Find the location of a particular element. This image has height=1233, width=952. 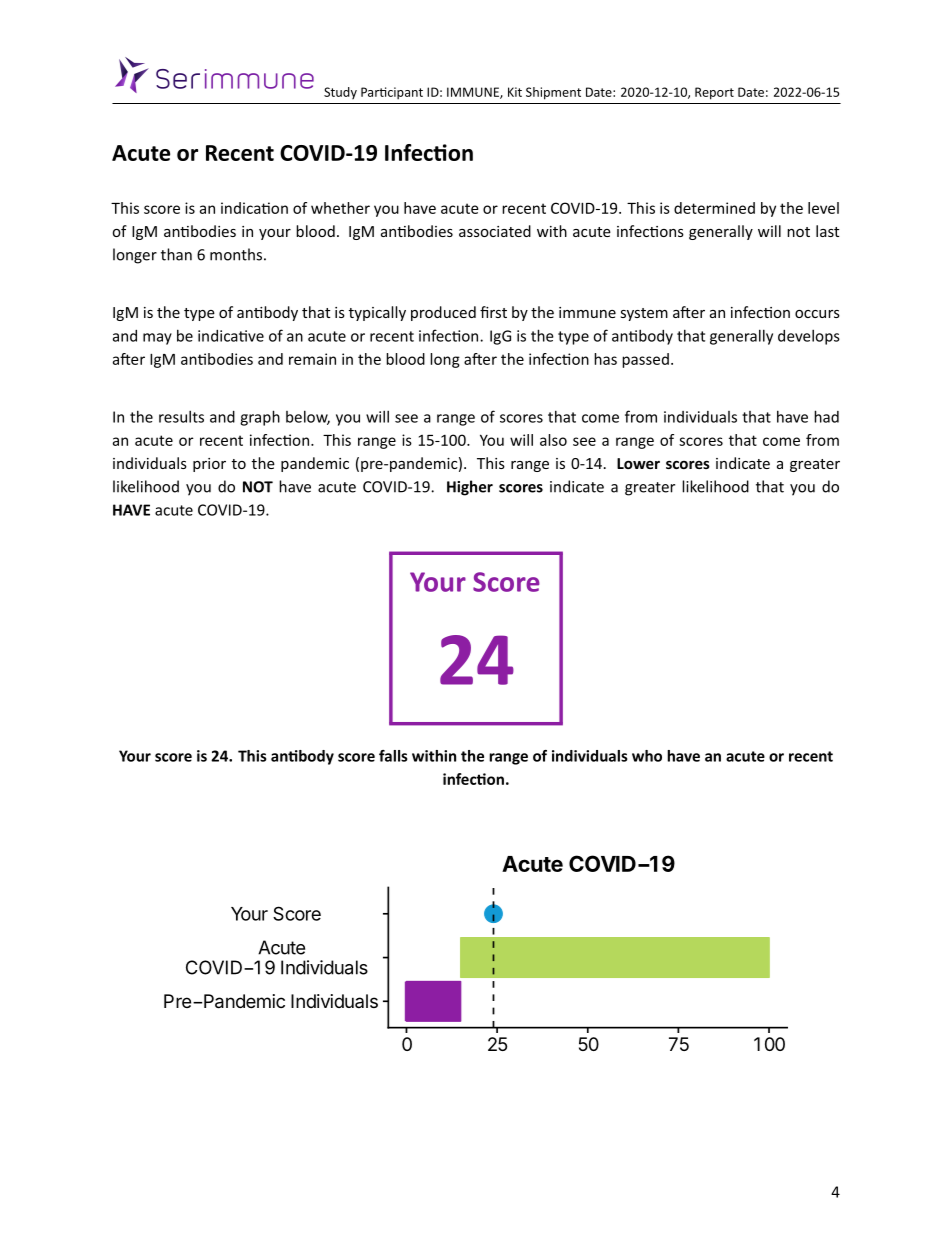

who is located at coordinates (647, 756).
